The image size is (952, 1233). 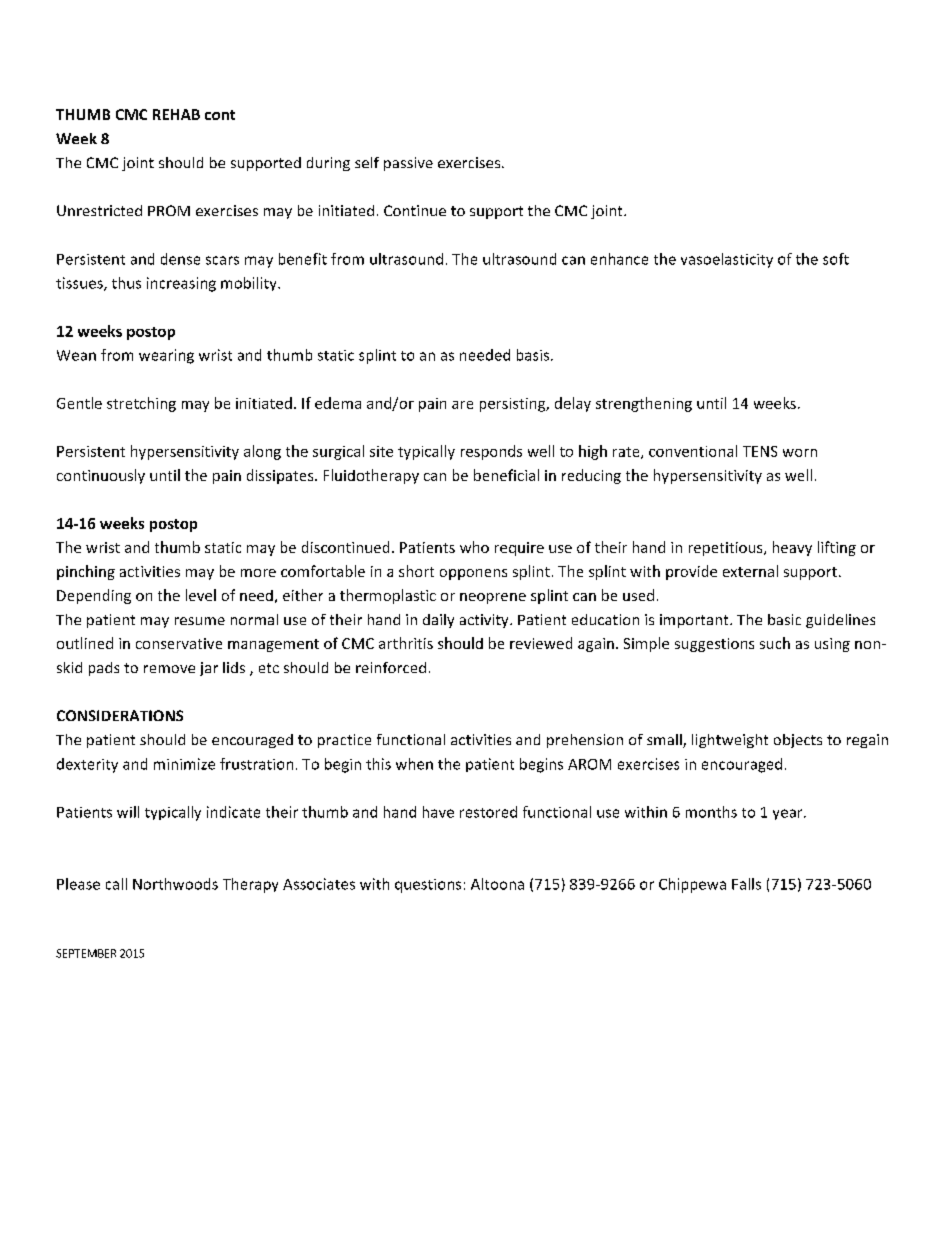 I want to click on who, so click(x=474, y=547).
